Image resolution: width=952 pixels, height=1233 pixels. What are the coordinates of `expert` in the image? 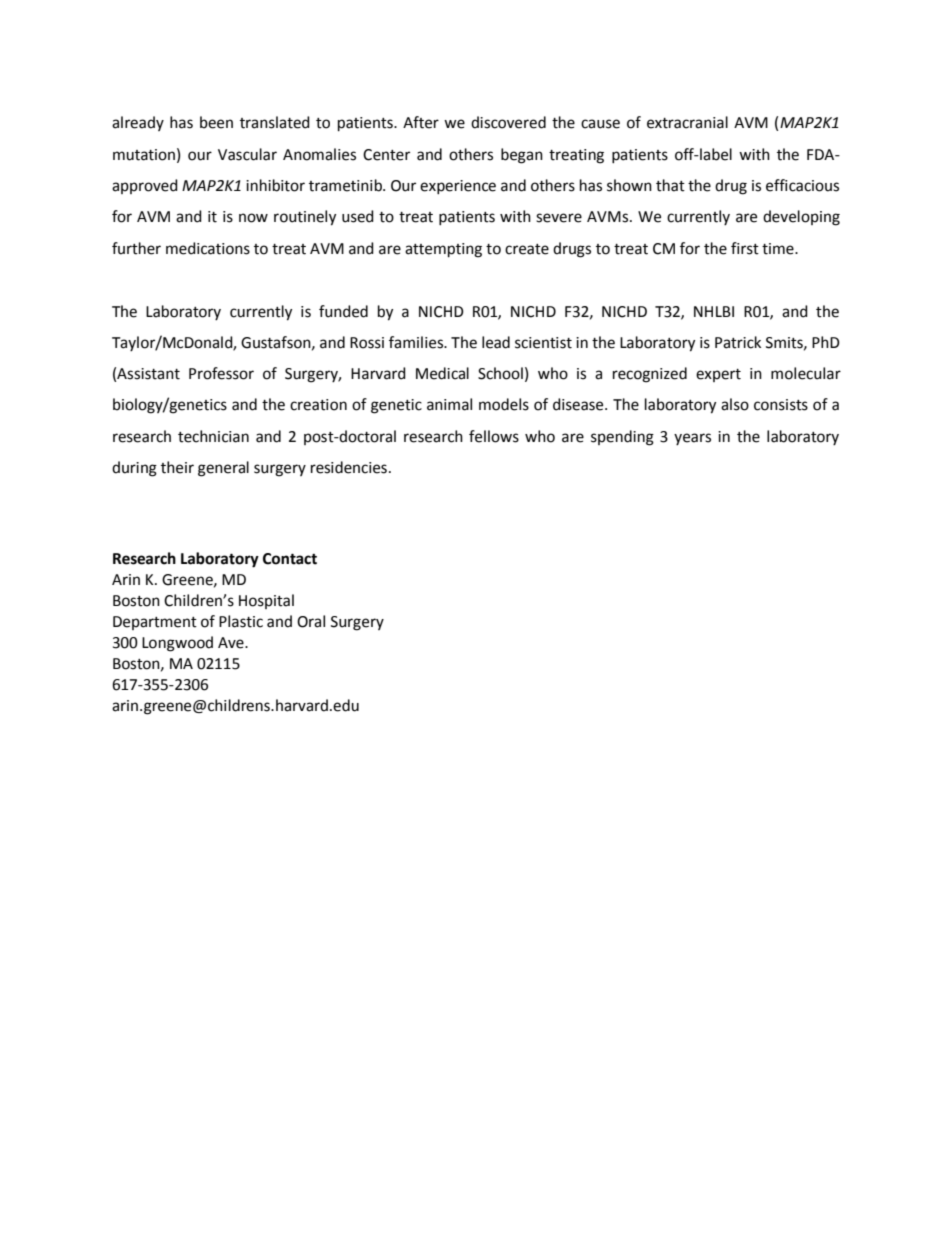 It's located at (718, 375).
